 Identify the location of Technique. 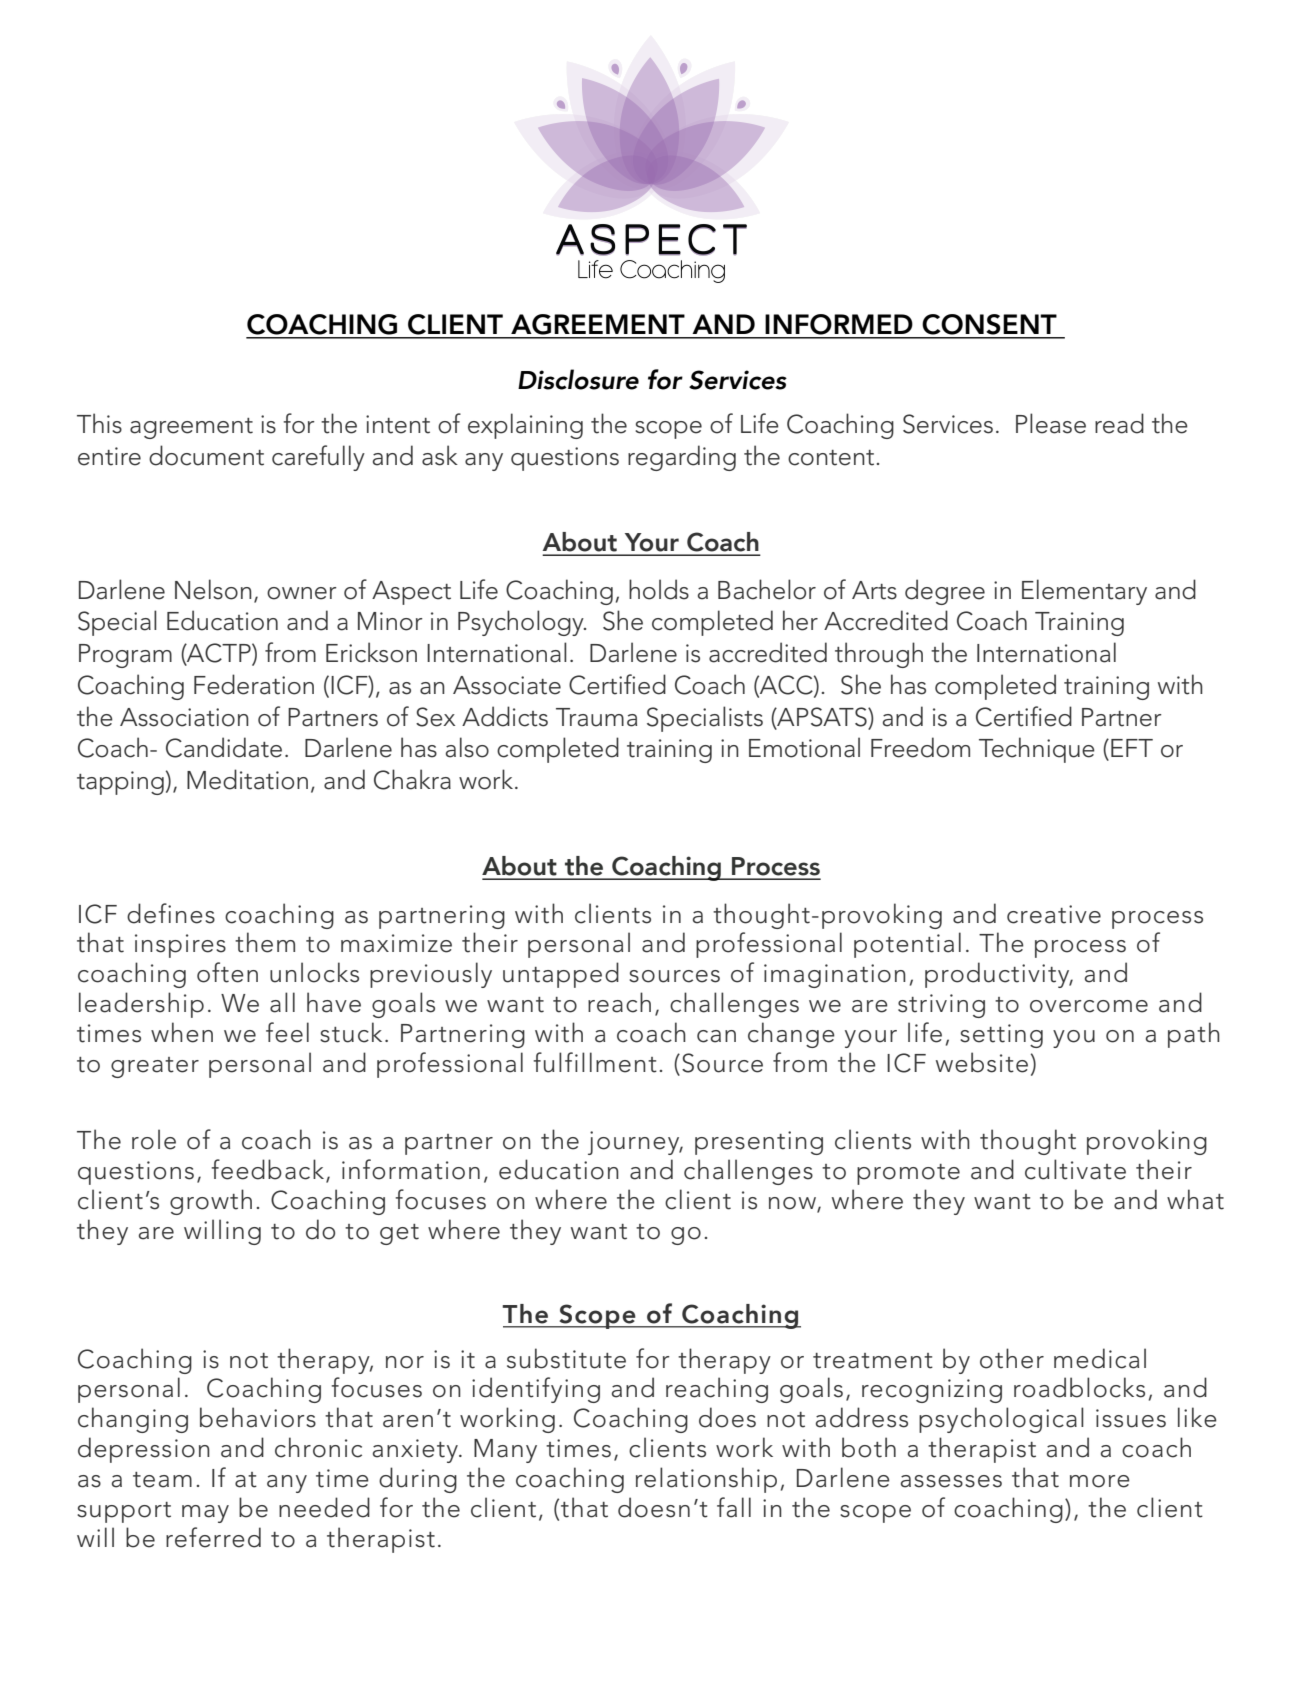
(1037, 750).
